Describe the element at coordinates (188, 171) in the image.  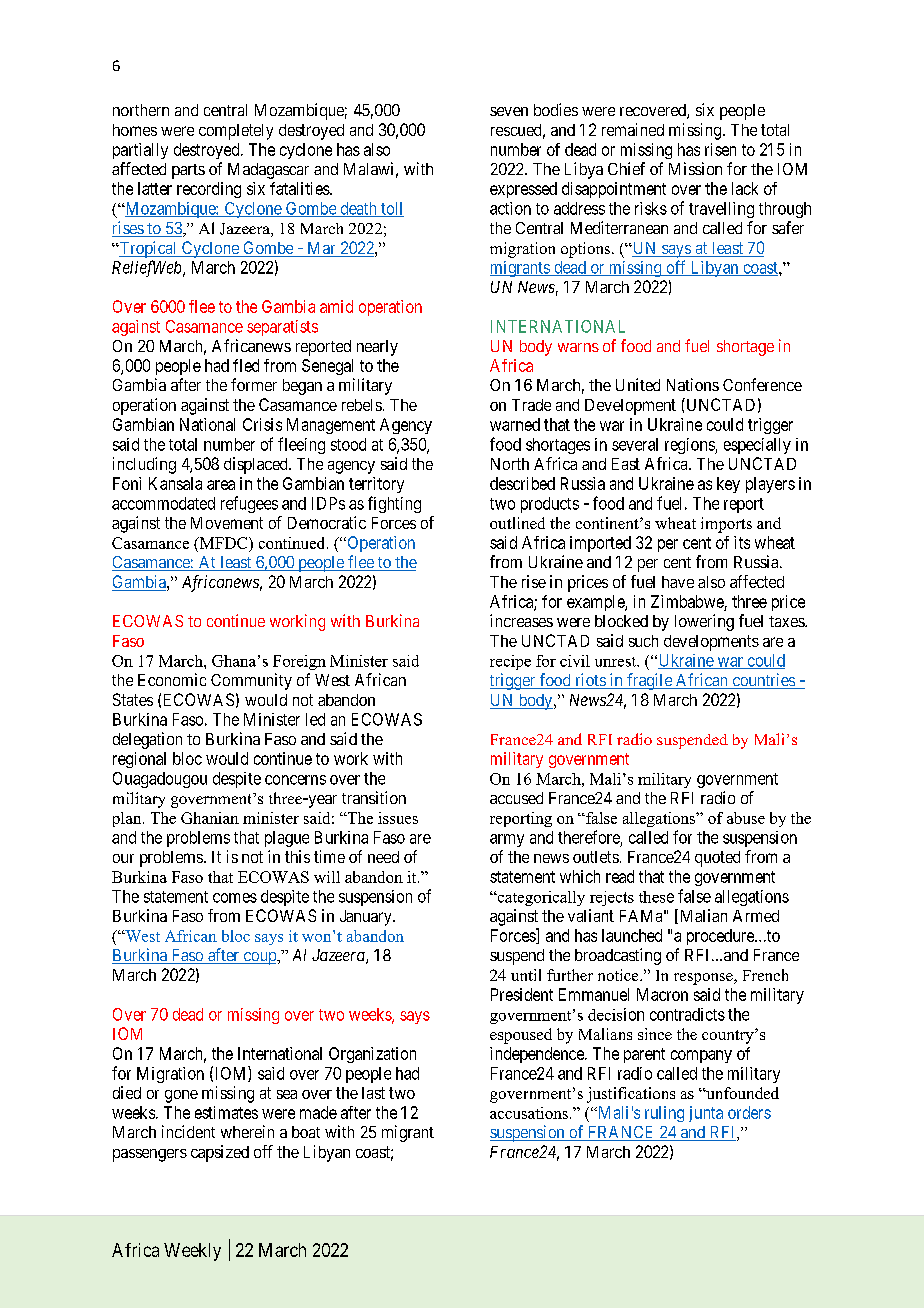
I see `parts` at that location.
